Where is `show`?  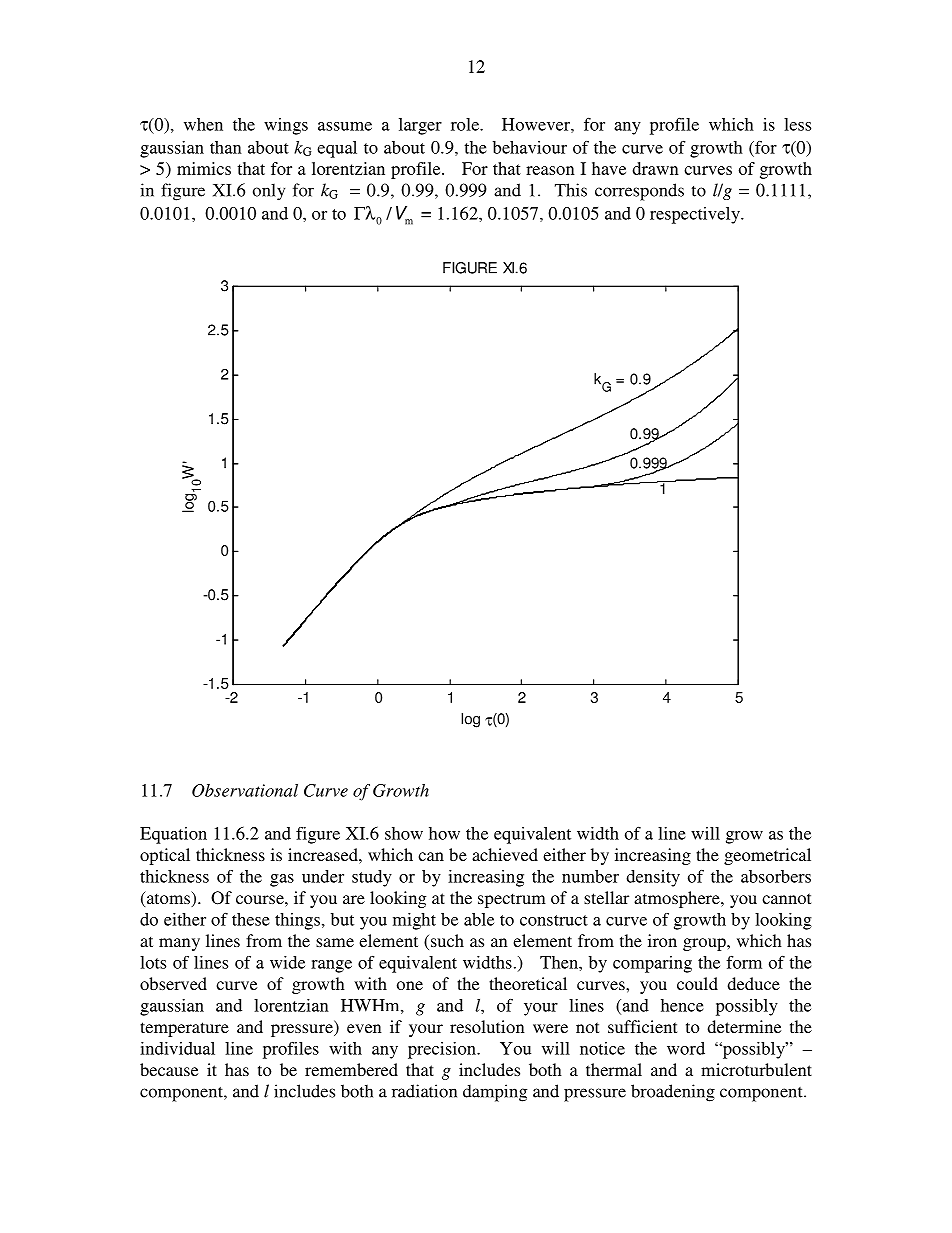 show is located at coordinates (404, 833).
